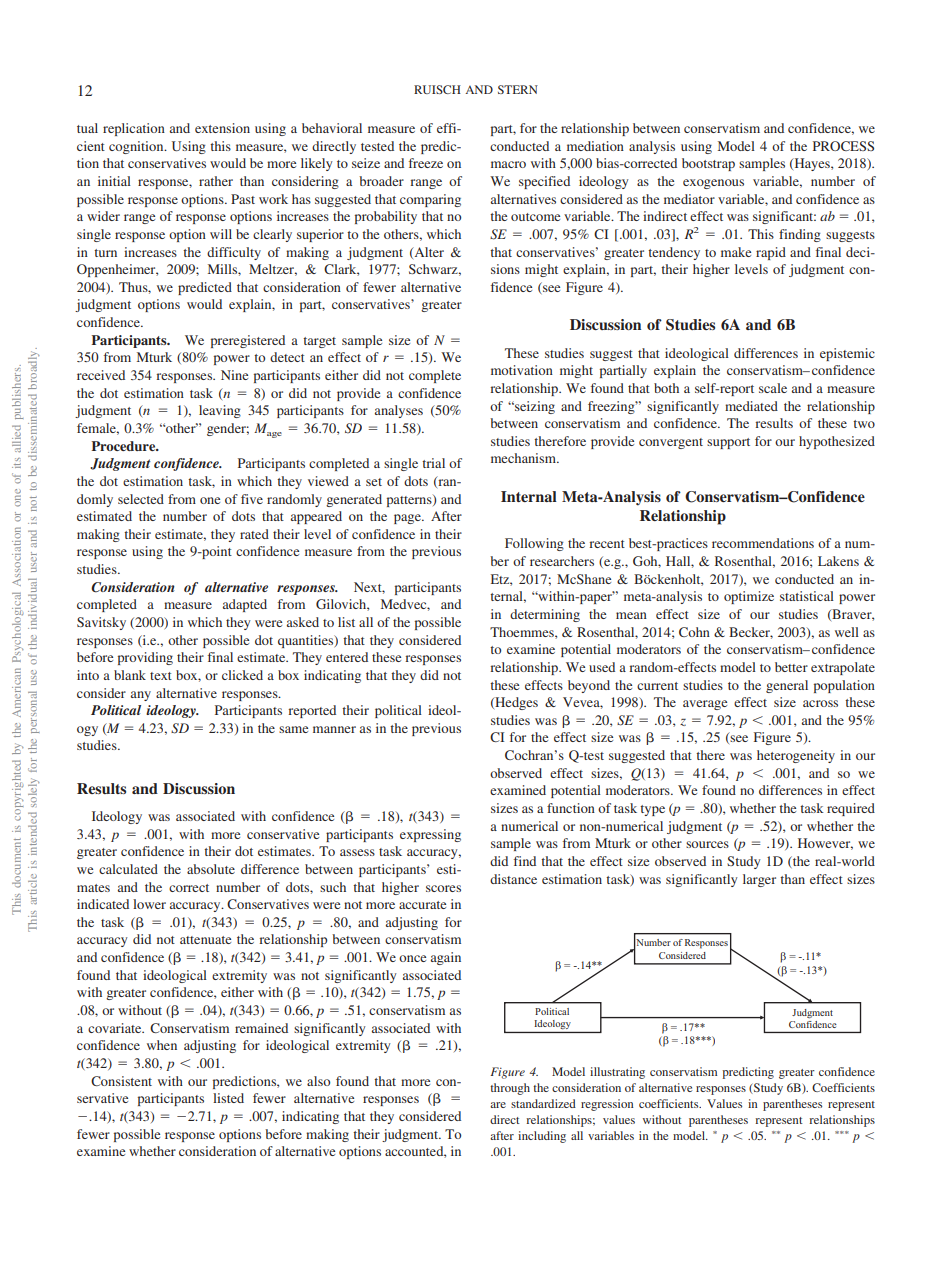 The width and height of the document is (952, 1270). I want to click on adapted, so click(245, 605).
